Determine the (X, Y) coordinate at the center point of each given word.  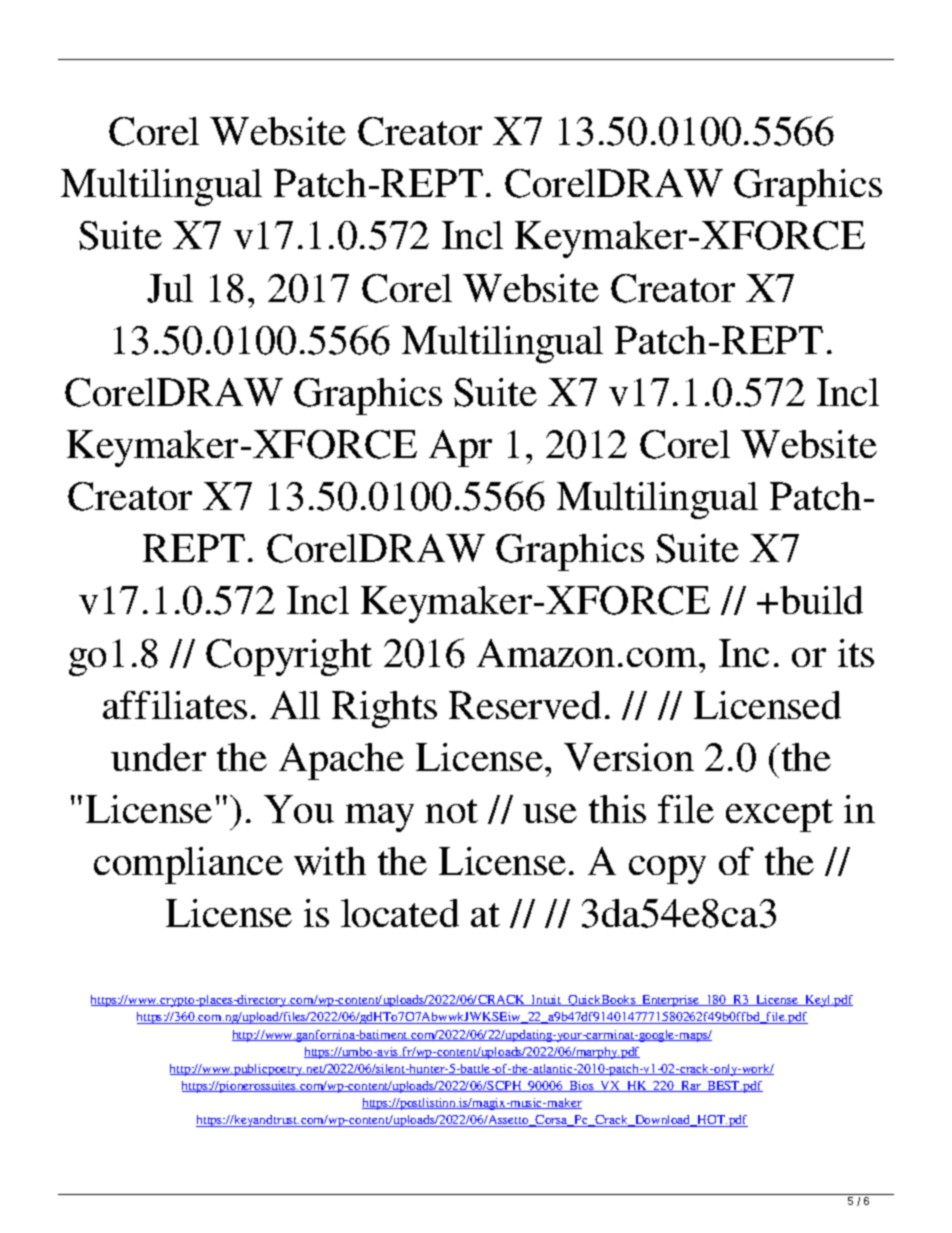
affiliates (175, 705)
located (400, 913)
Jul (170, 288)
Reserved (525, 705)
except (779, 815)
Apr (460, 448)
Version (629, 757)
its (856, 653)
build (821, 600)
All (295, 705)
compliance (188, 865)
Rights (384, 709)
